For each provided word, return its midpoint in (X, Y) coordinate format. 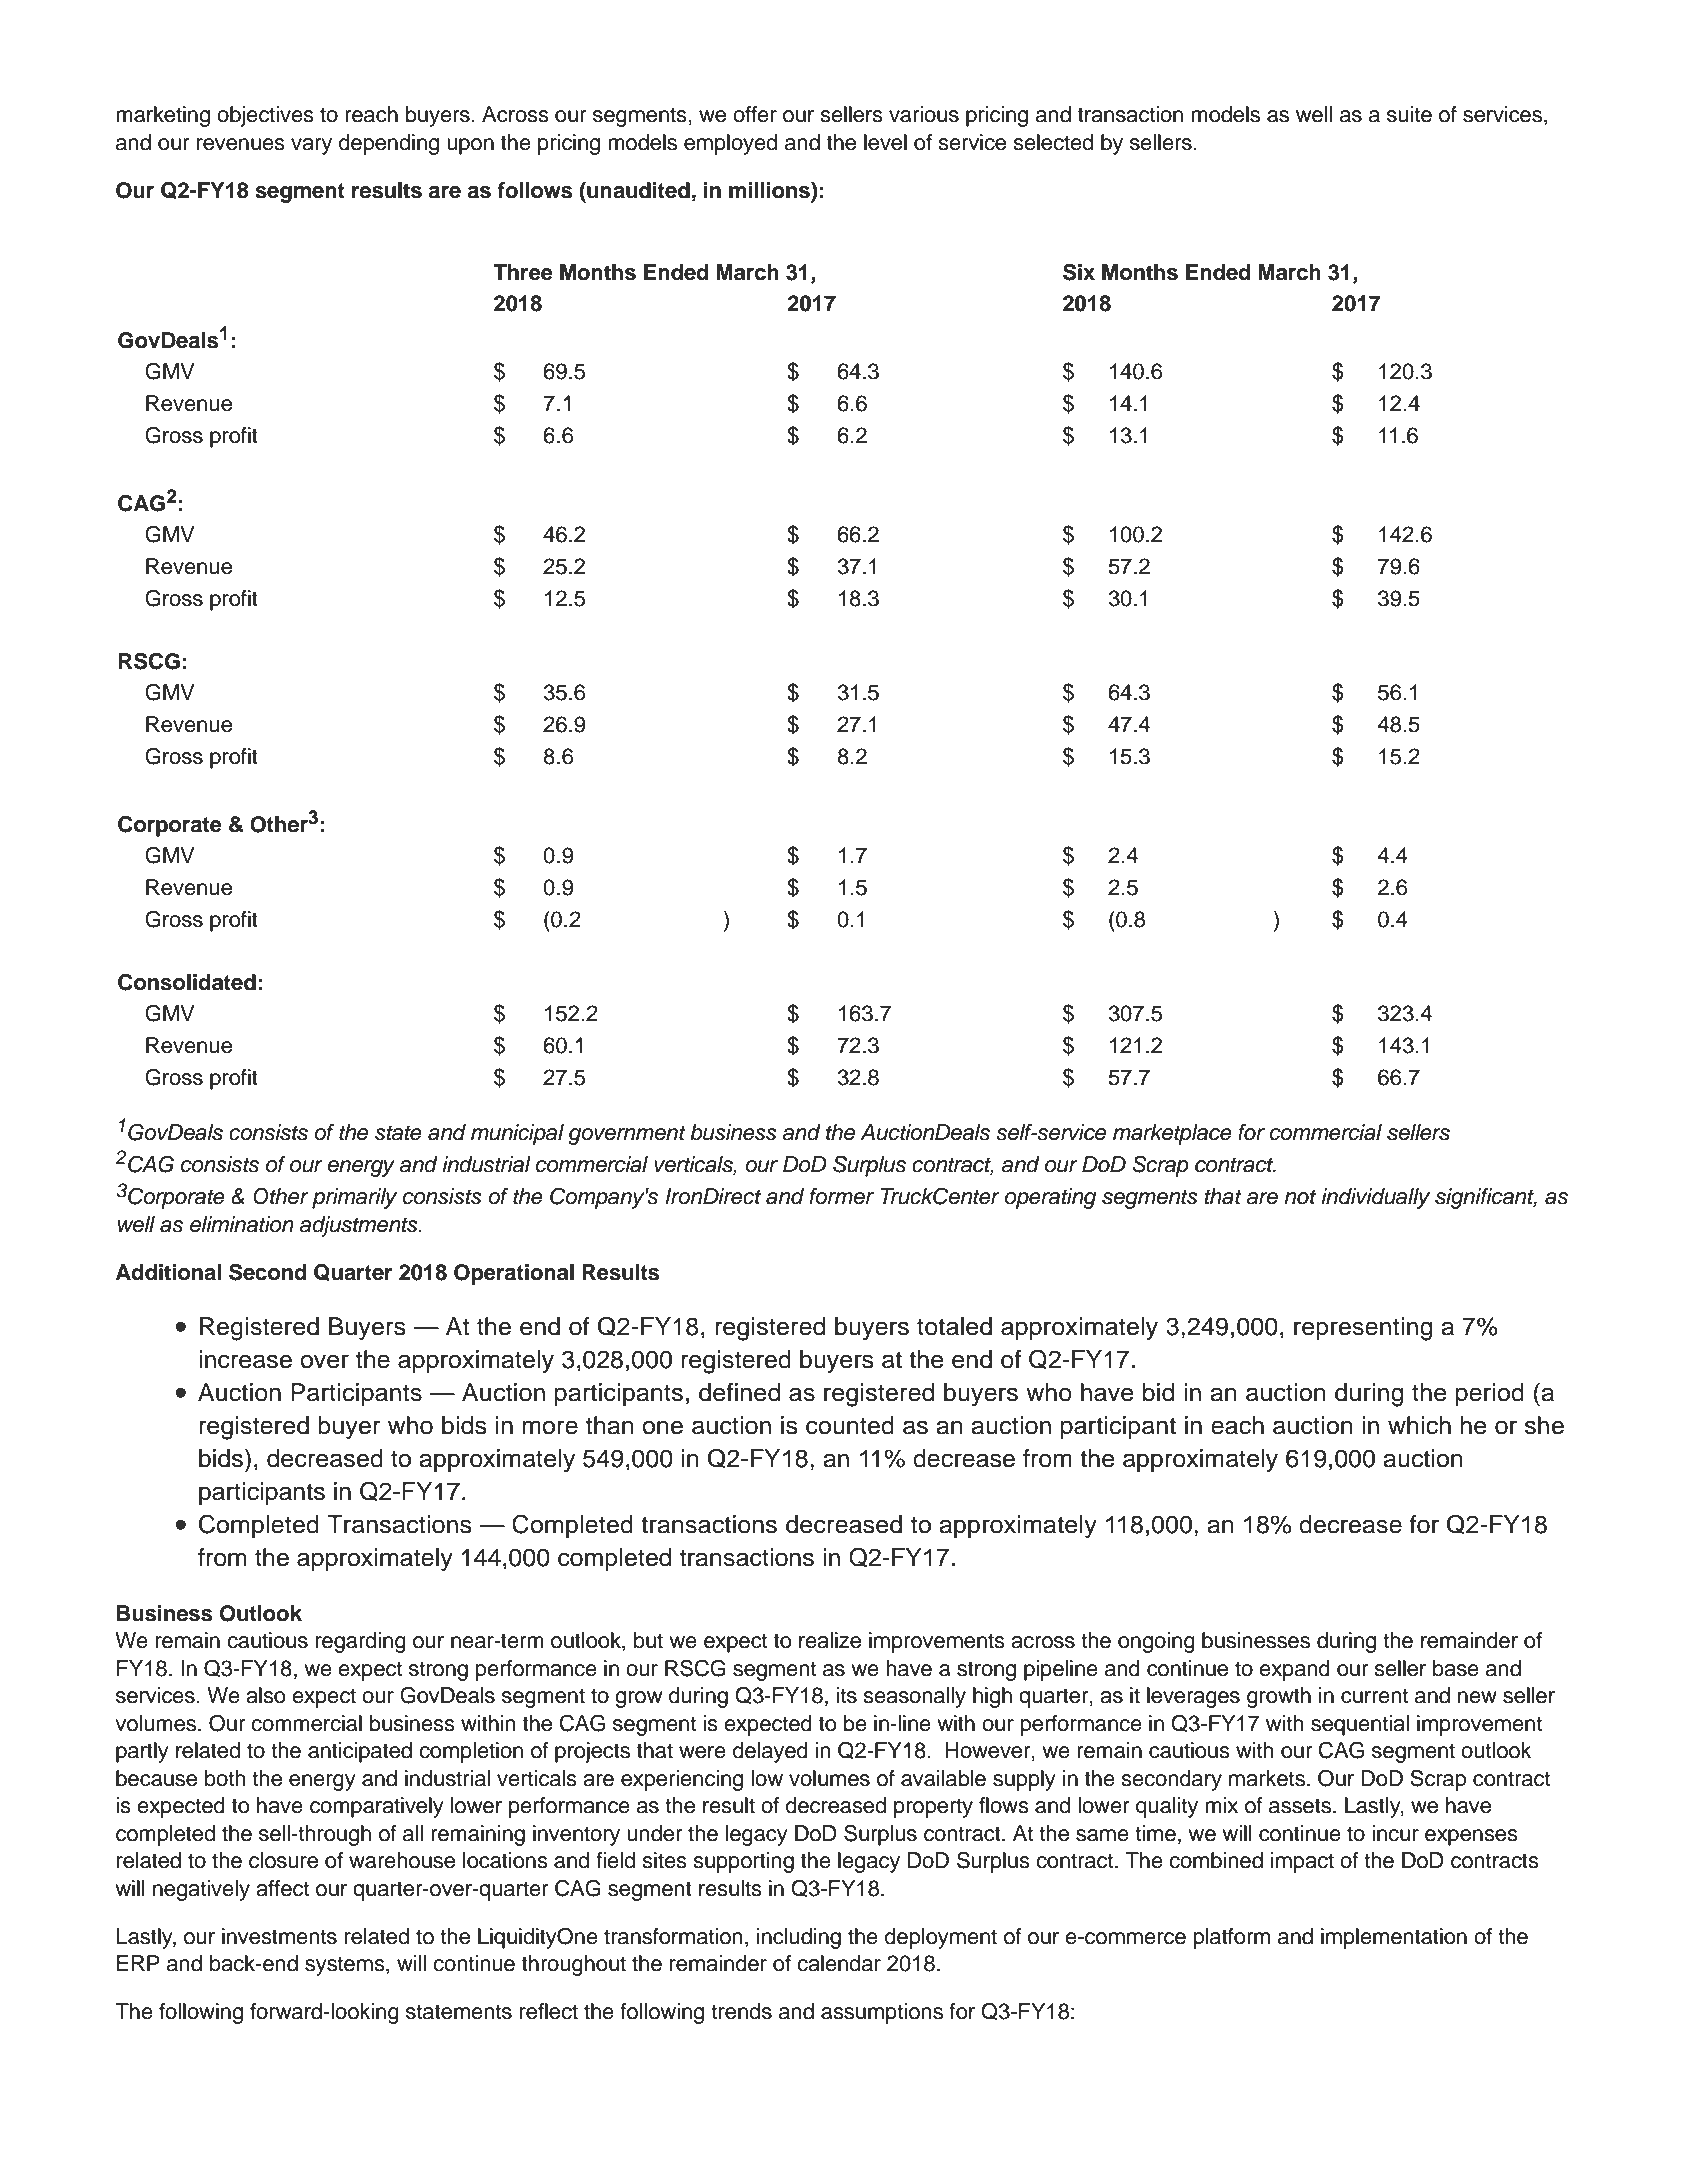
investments (279, 1936)
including (799, 1938)
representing (1363, 1329)
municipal (517, 1134)
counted (850, 1425)
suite (1409, 114)
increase (245, 1359)
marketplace (1172, 1134)
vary (311, 146)
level (885, 142)
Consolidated (187, 982)
